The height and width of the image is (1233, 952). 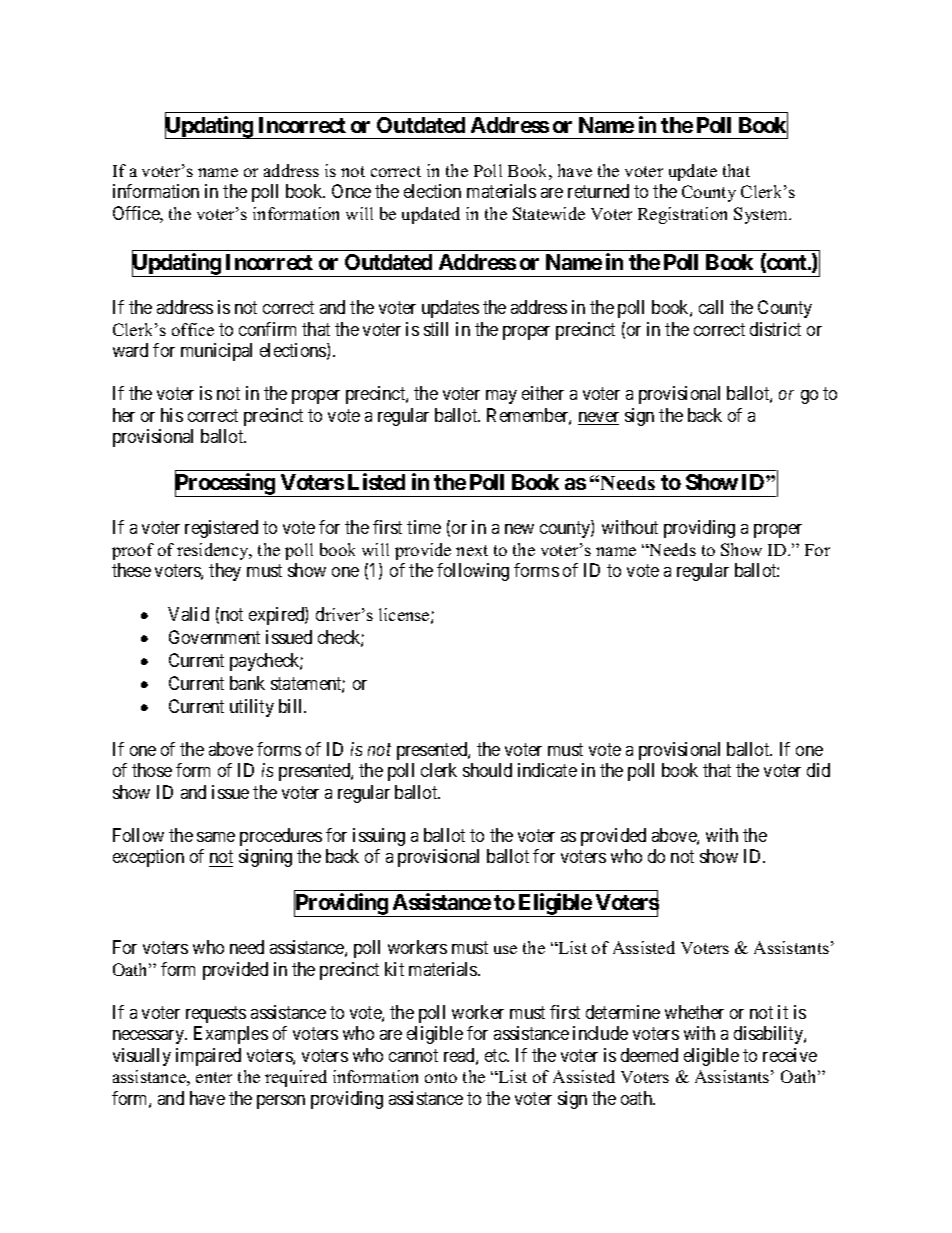 What do you see at coordinates (549, 213) in the image?
I see `Statewide` at bounding box center [549, 213].
